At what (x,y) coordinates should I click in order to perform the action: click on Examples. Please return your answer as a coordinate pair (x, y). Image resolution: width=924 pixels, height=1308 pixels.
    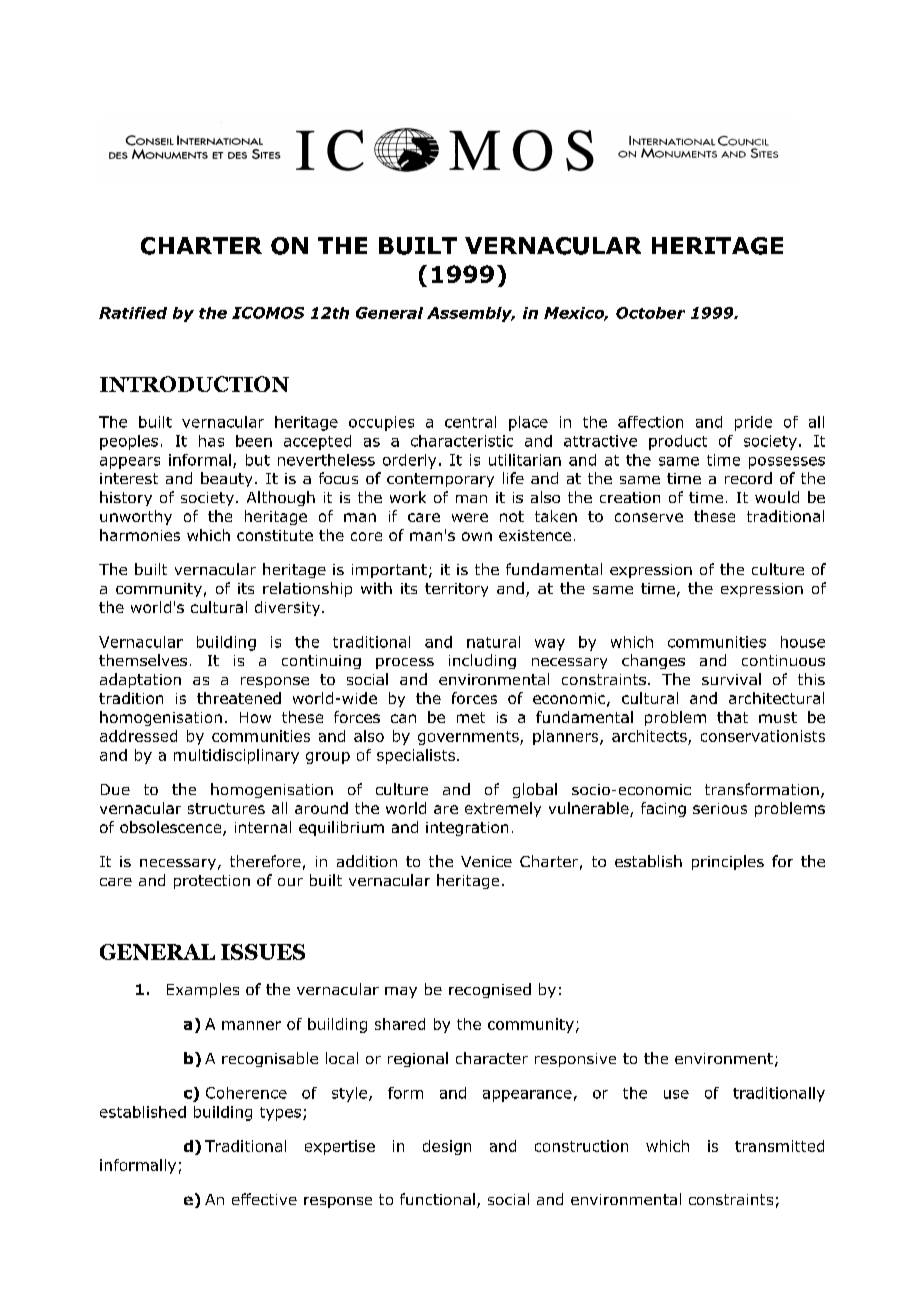
    Looking at the image, I should click on (203, 990).
